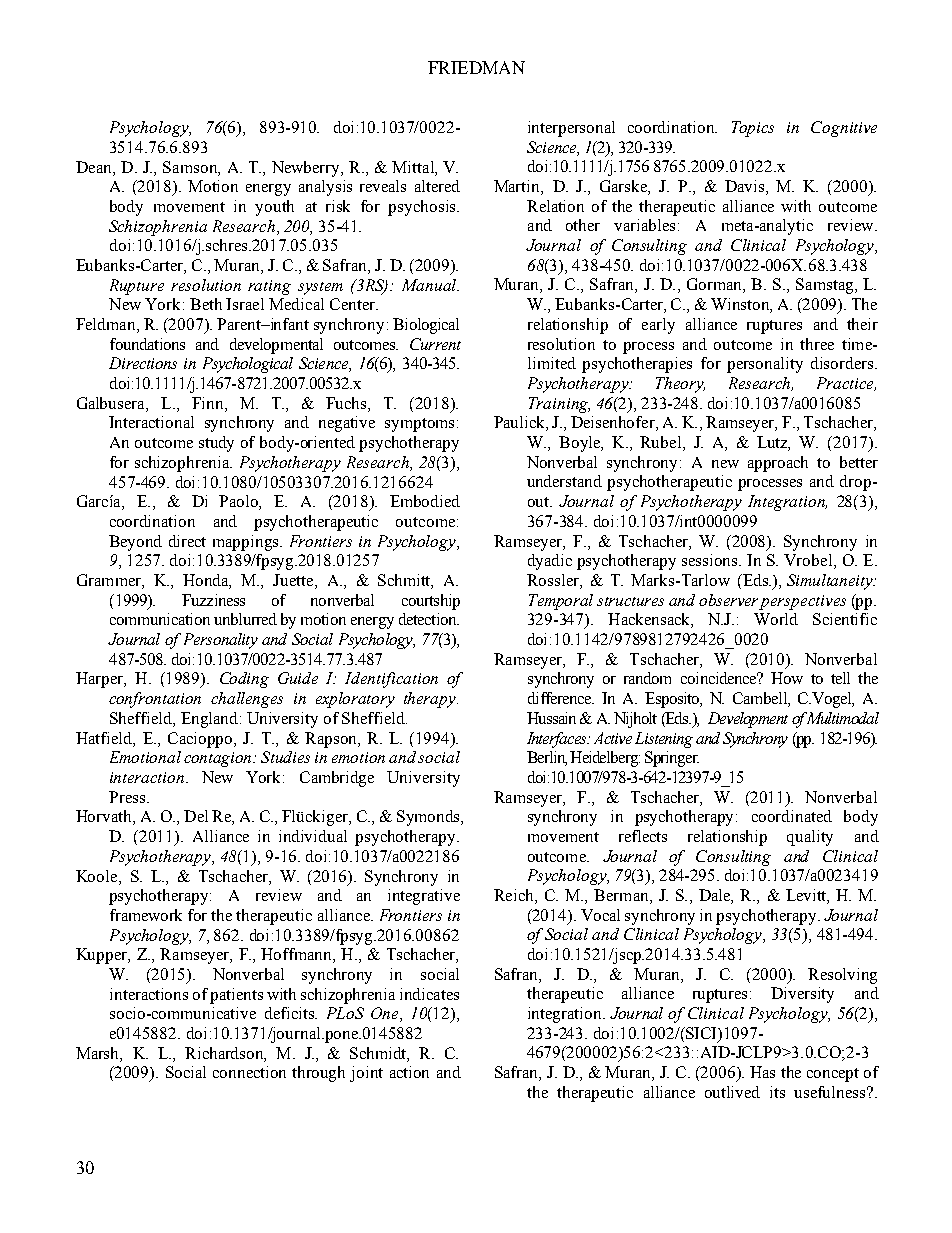 This screenshot has width=952, height=1233. Describe the element at coordinates (249, 1072) in the screenshot. I see `connection` at that location.
